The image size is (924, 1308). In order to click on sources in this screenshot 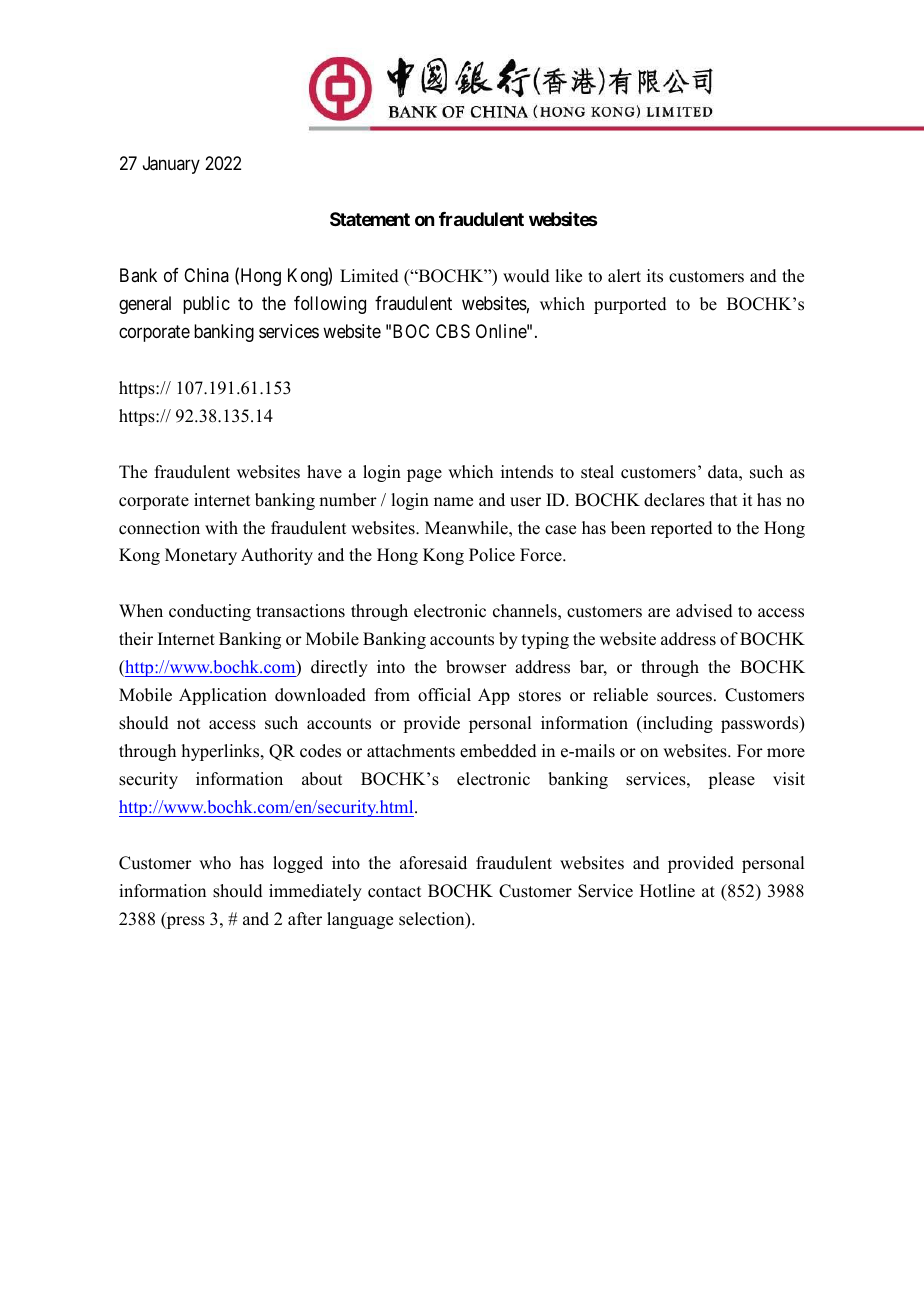, I will do `click(684, 697)`.
